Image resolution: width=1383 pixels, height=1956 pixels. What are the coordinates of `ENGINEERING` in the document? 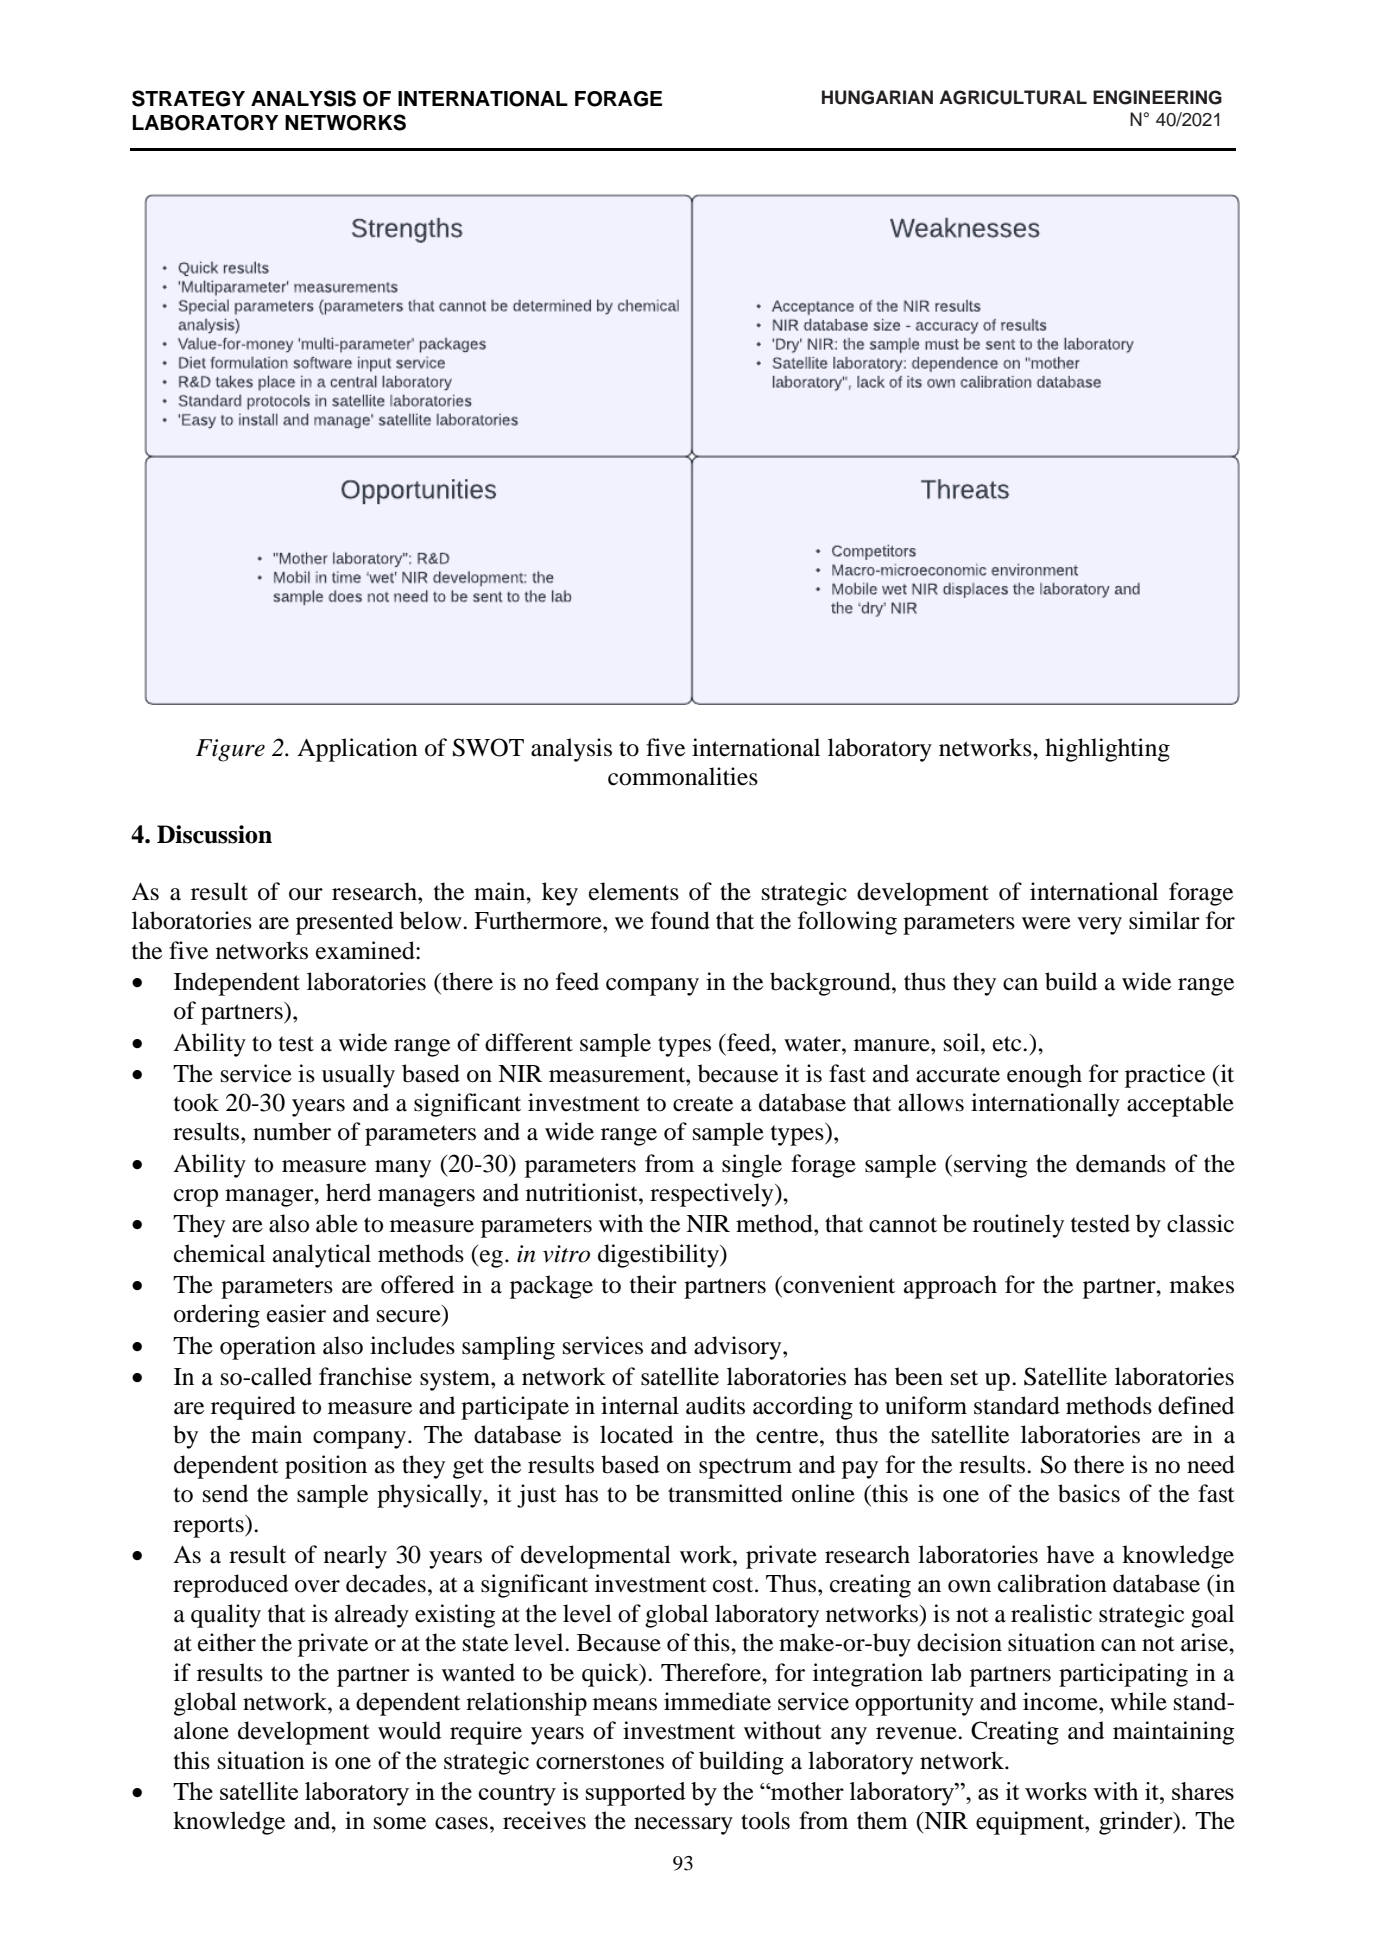 It's located at (1157, 97).
